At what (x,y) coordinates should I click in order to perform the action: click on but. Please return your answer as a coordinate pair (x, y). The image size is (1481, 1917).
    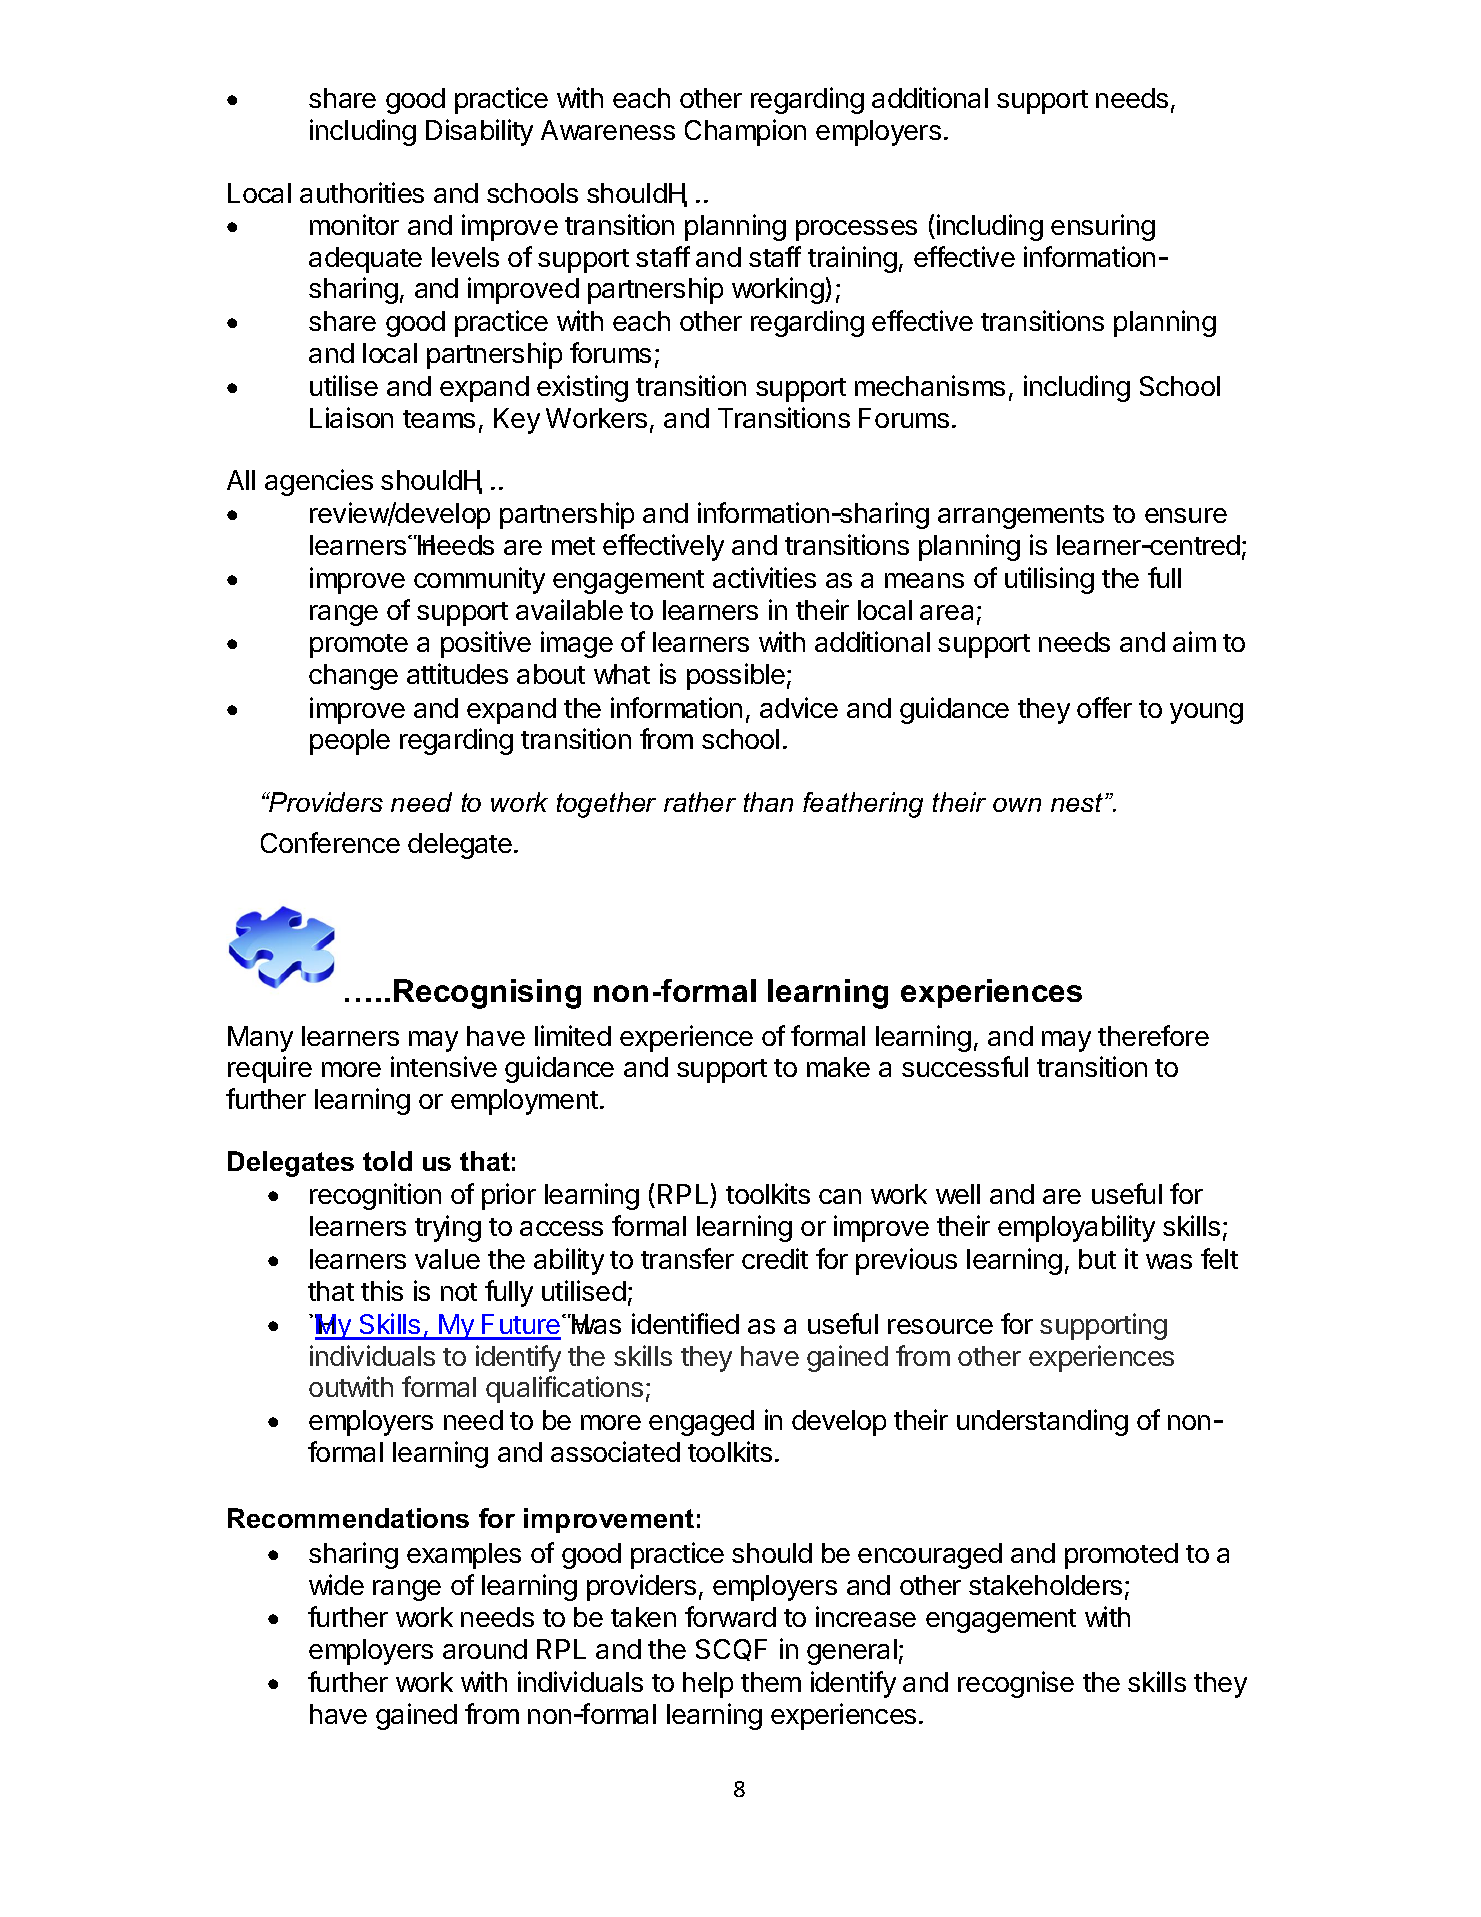
    Looking at the image, I should click on (1097, 1259).
